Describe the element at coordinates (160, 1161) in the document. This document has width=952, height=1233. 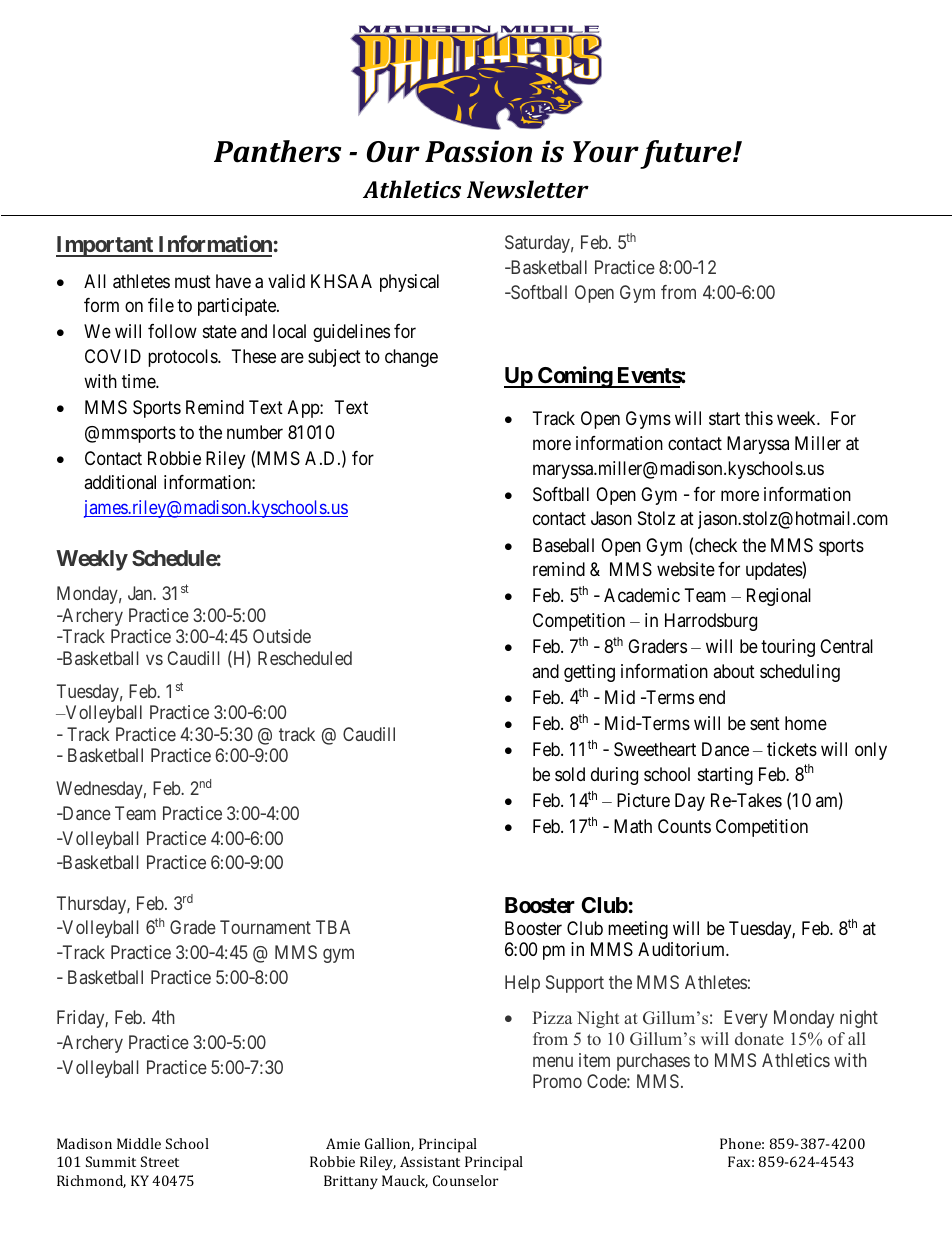
I see `Street` at that location.
